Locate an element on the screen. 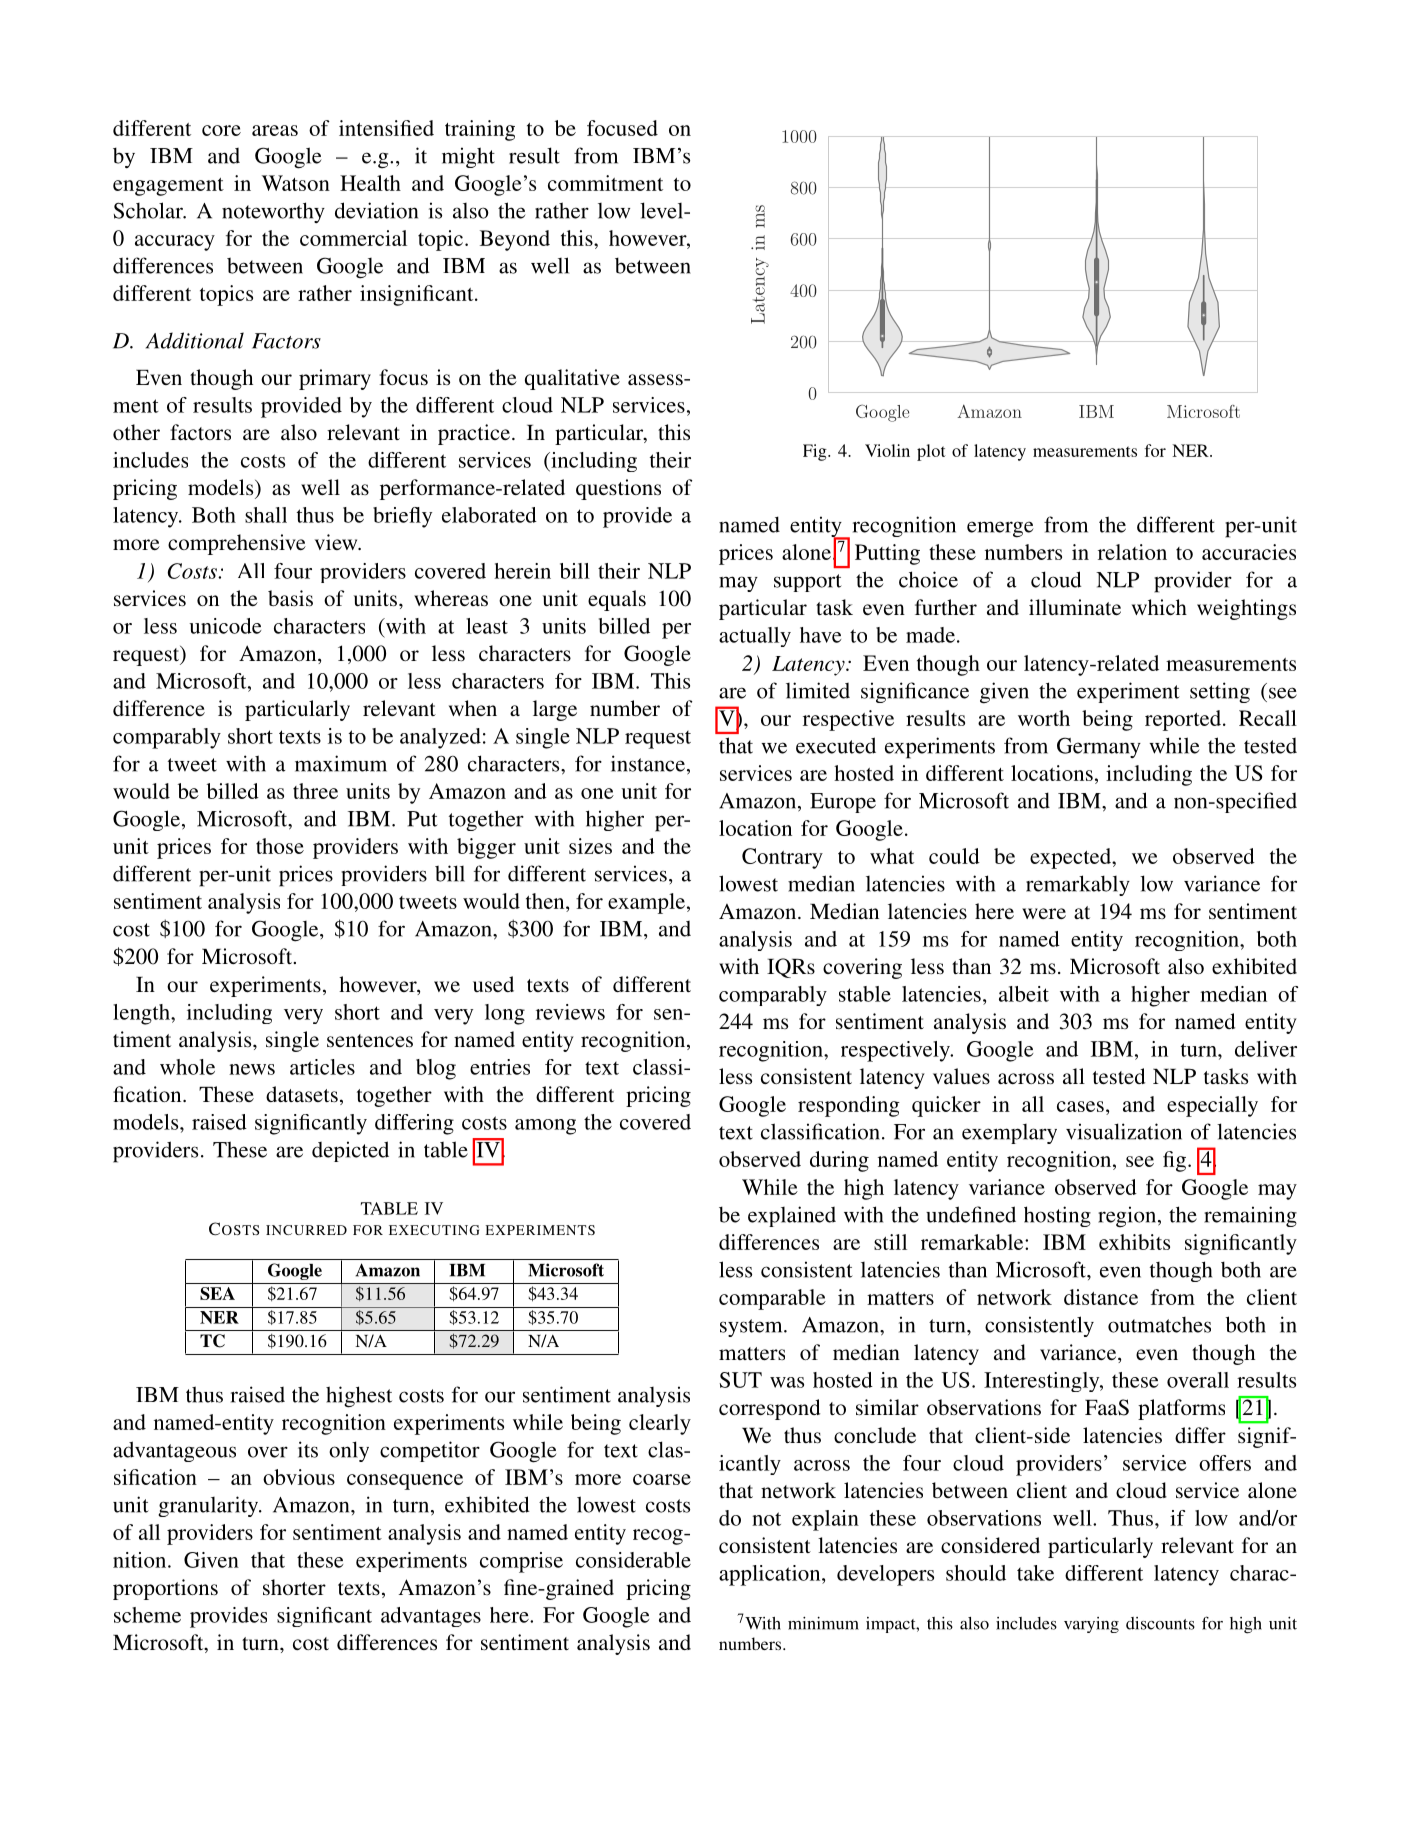 The width and height of the screenshot is (1410, 1824). comparable is located at coordinates (772, 1299).
